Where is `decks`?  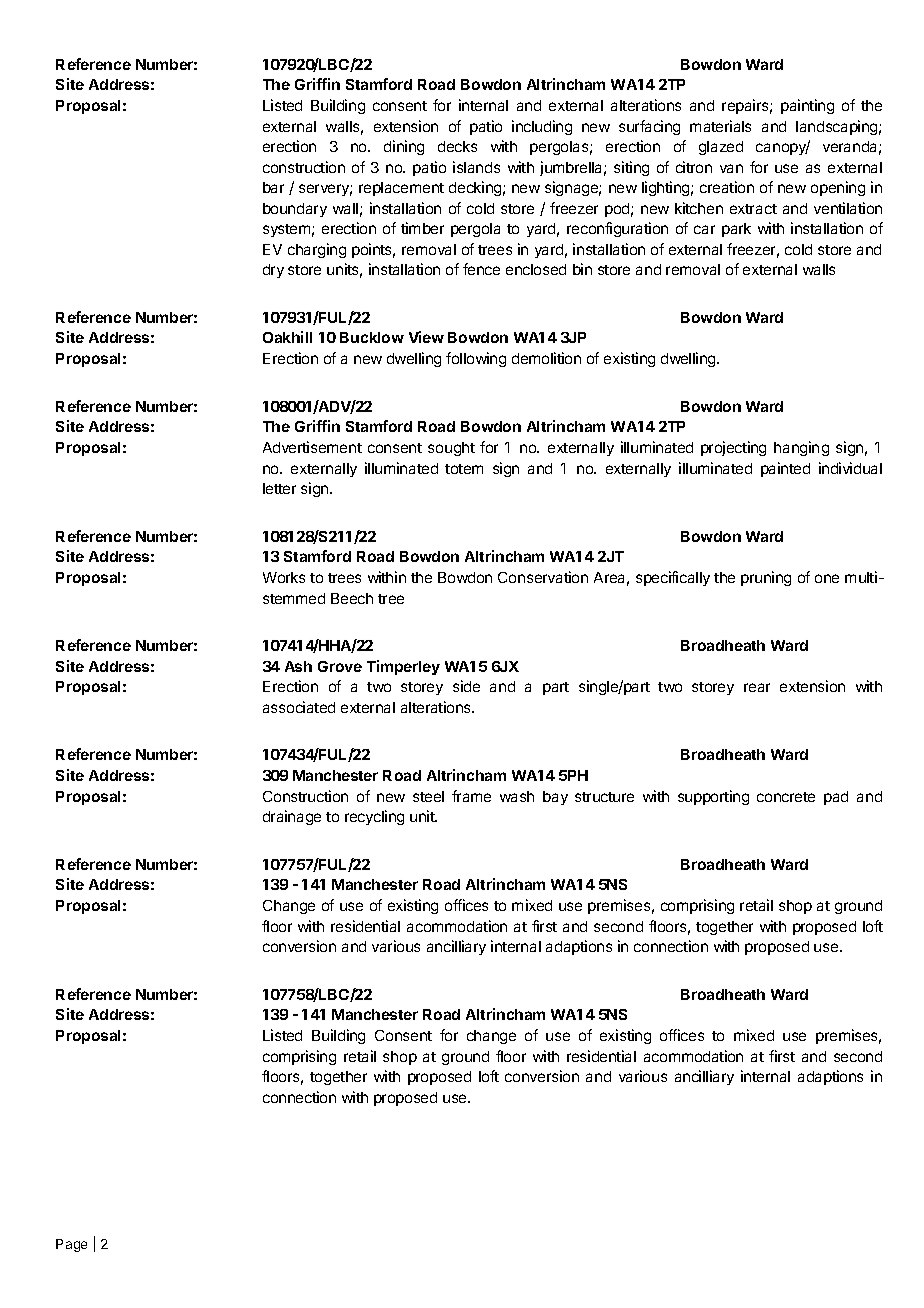 decks is located at coordinates (457, 146).
